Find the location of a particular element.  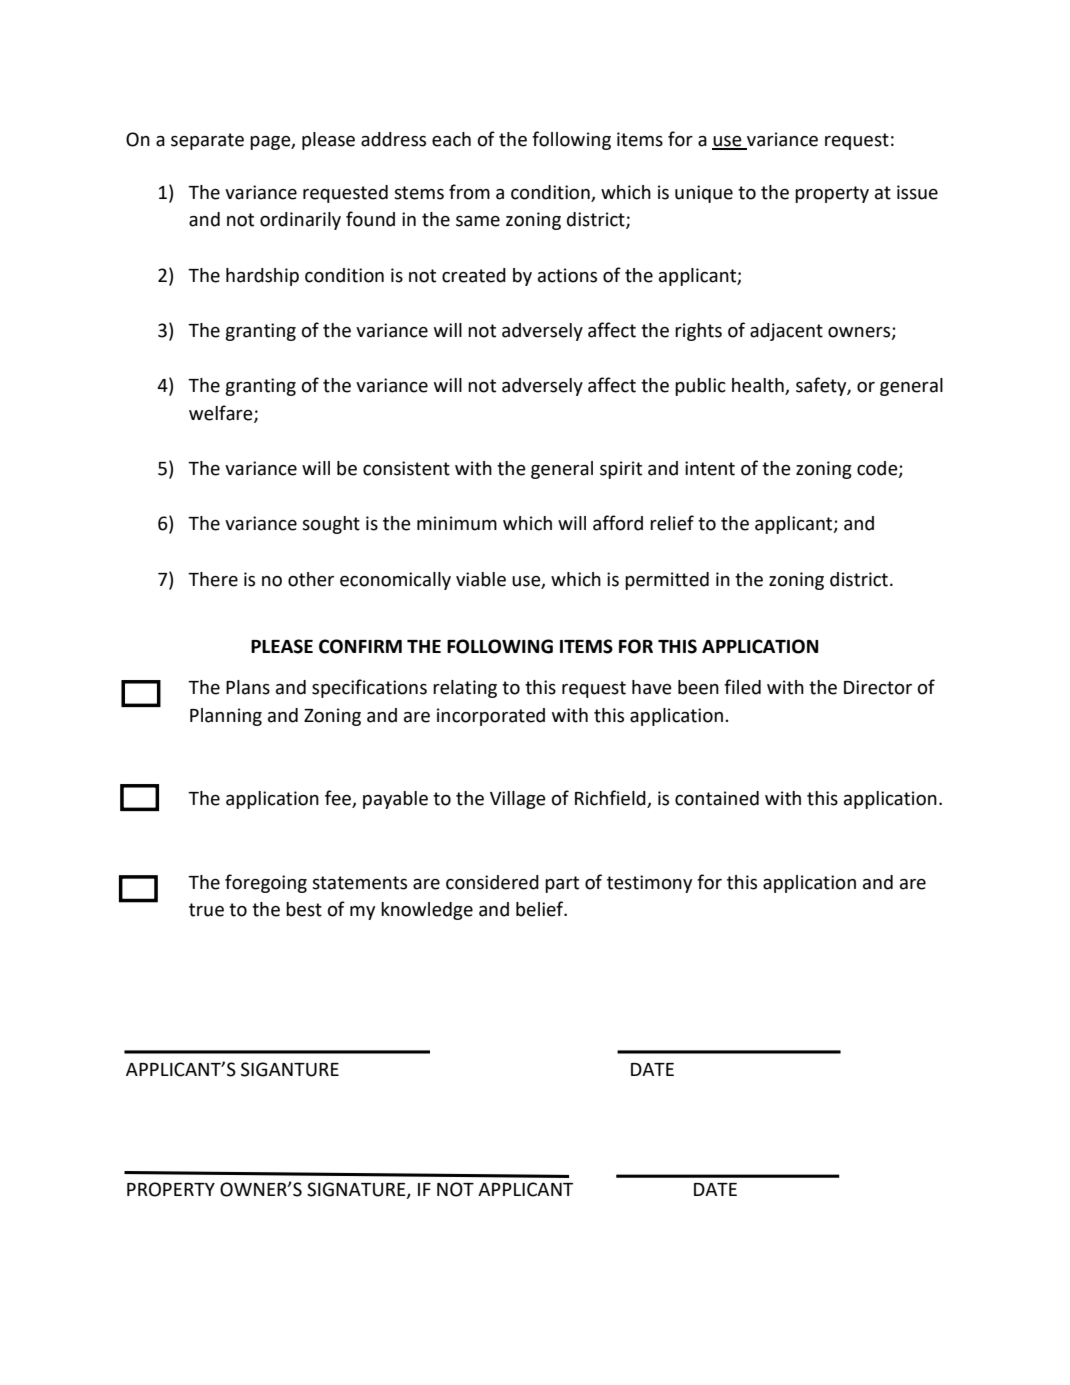

spirit is located at coordinates (621, 470).
